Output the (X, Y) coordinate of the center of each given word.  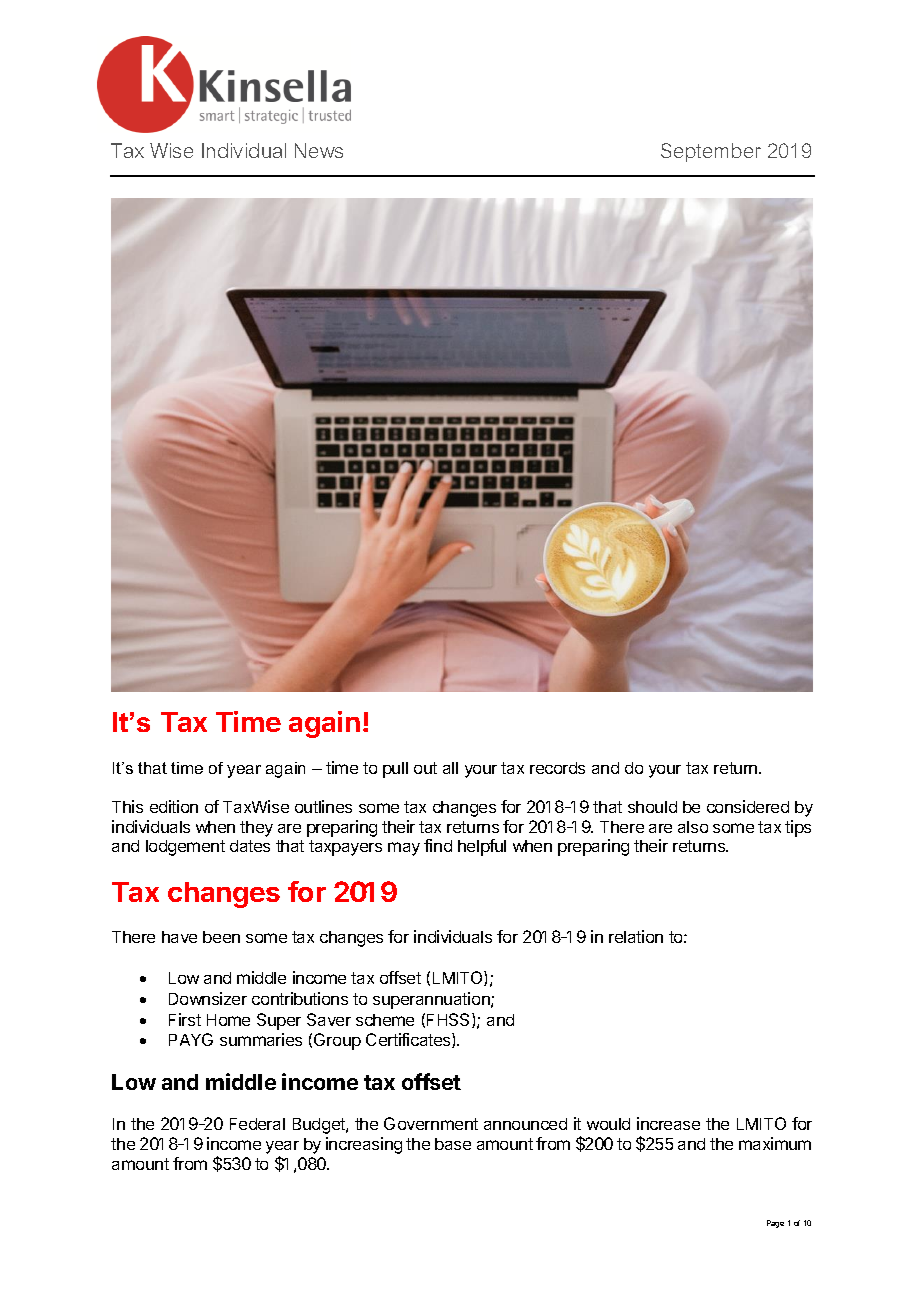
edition (174, 806)
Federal (257, 1124)
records (557, 768)
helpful (482, 847)
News (319, 150)
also (693, 827)
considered (748, 806)
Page (775, 1224)
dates (250, 846)
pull (395, 770)
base (453, 1144)
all (450, 768)
